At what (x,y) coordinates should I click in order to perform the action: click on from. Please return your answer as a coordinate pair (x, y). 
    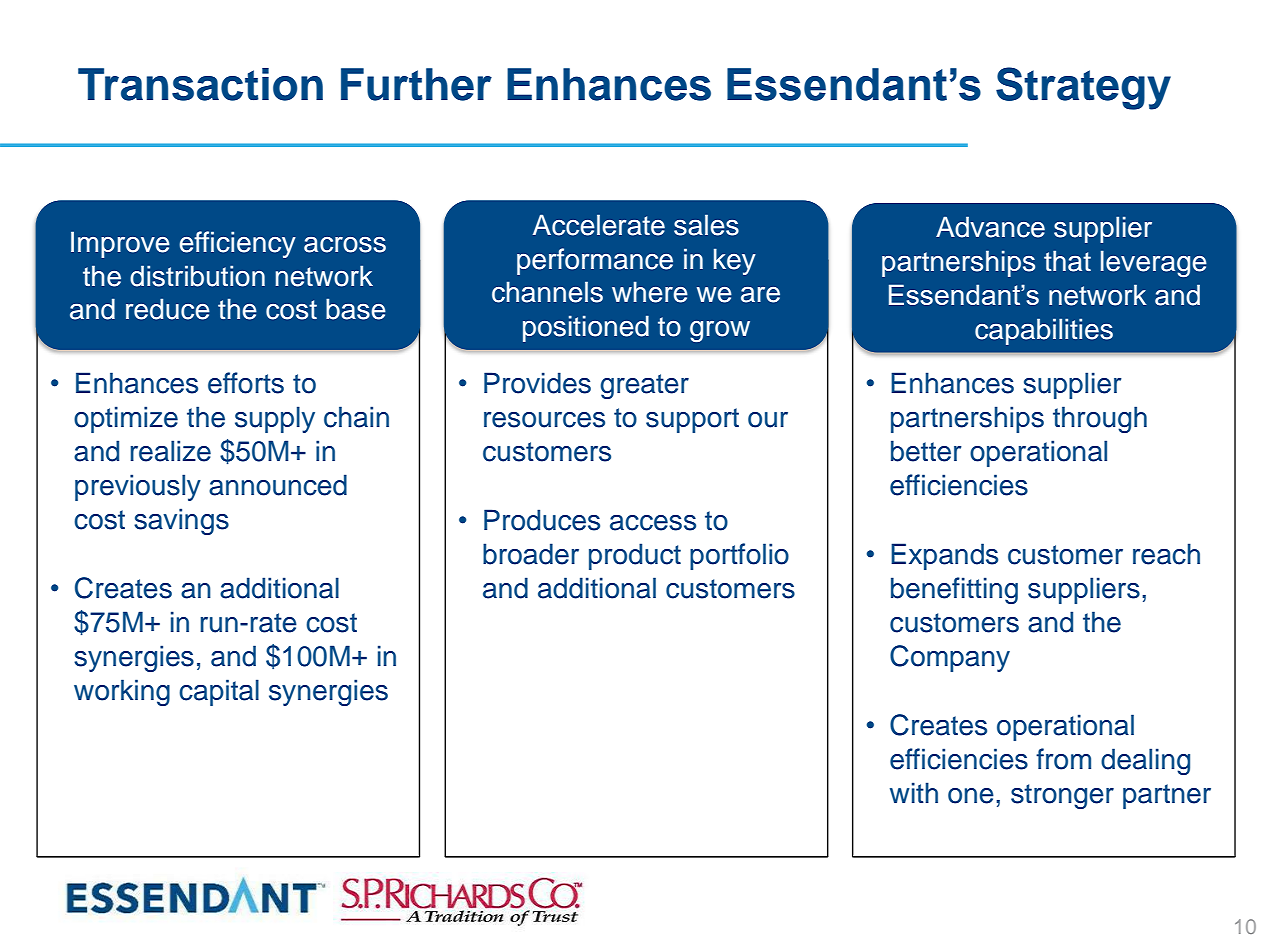
    Looking at the image, I should click on (1063, 759).
